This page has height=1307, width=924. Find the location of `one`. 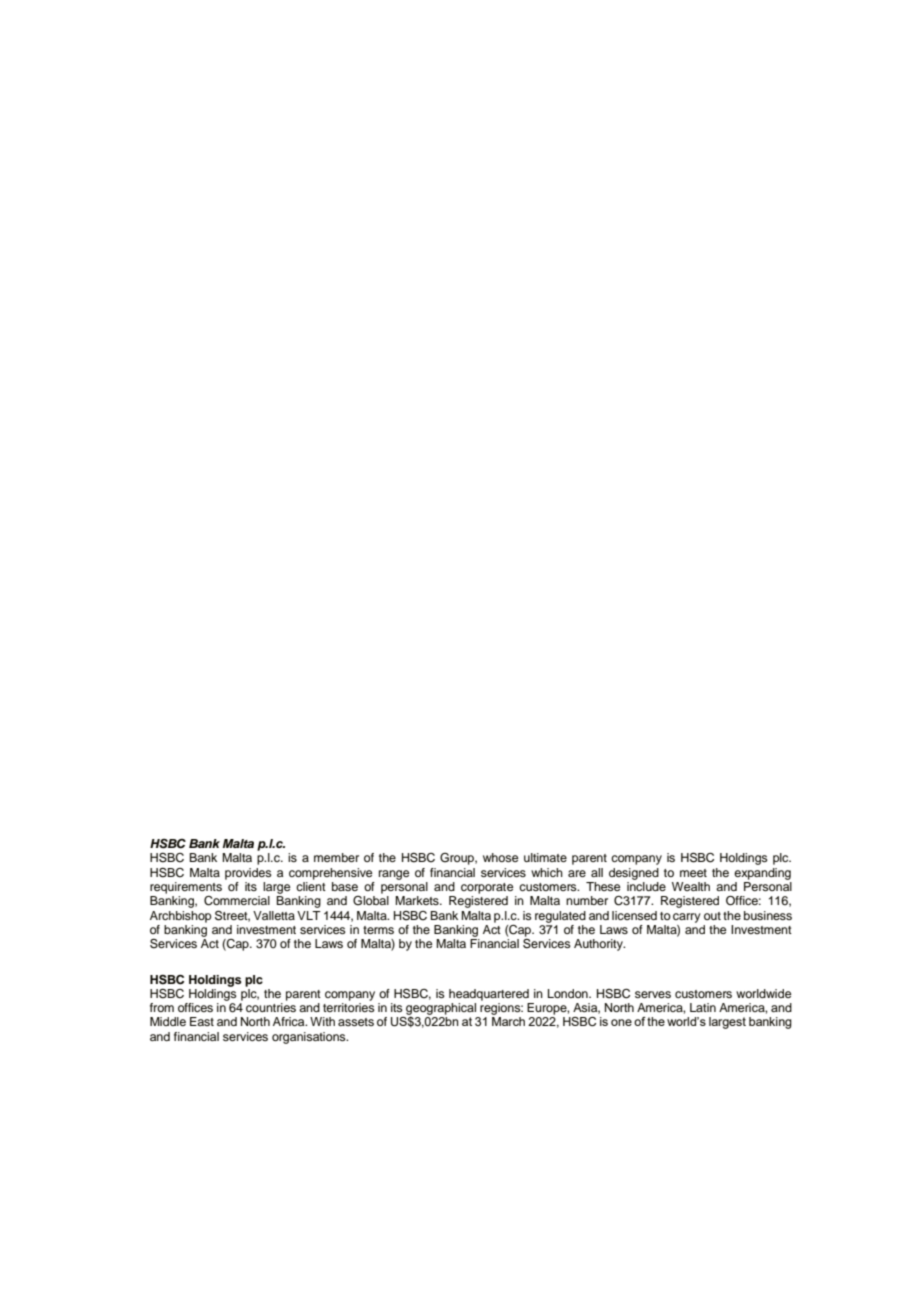

one is located at coordinates (621, 1022).
